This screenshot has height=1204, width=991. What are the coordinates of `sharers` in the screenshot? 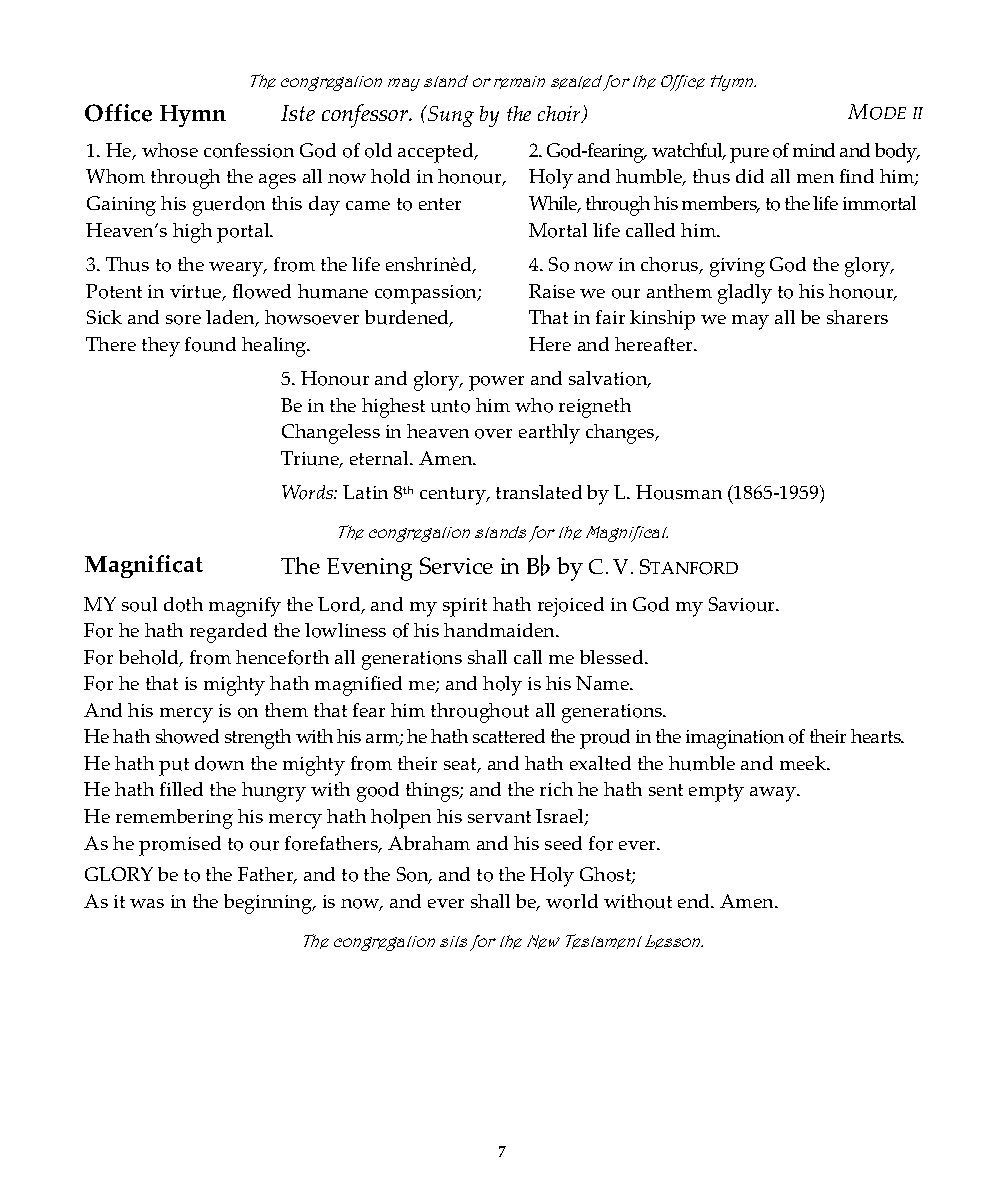 It's located at (857, 317).
